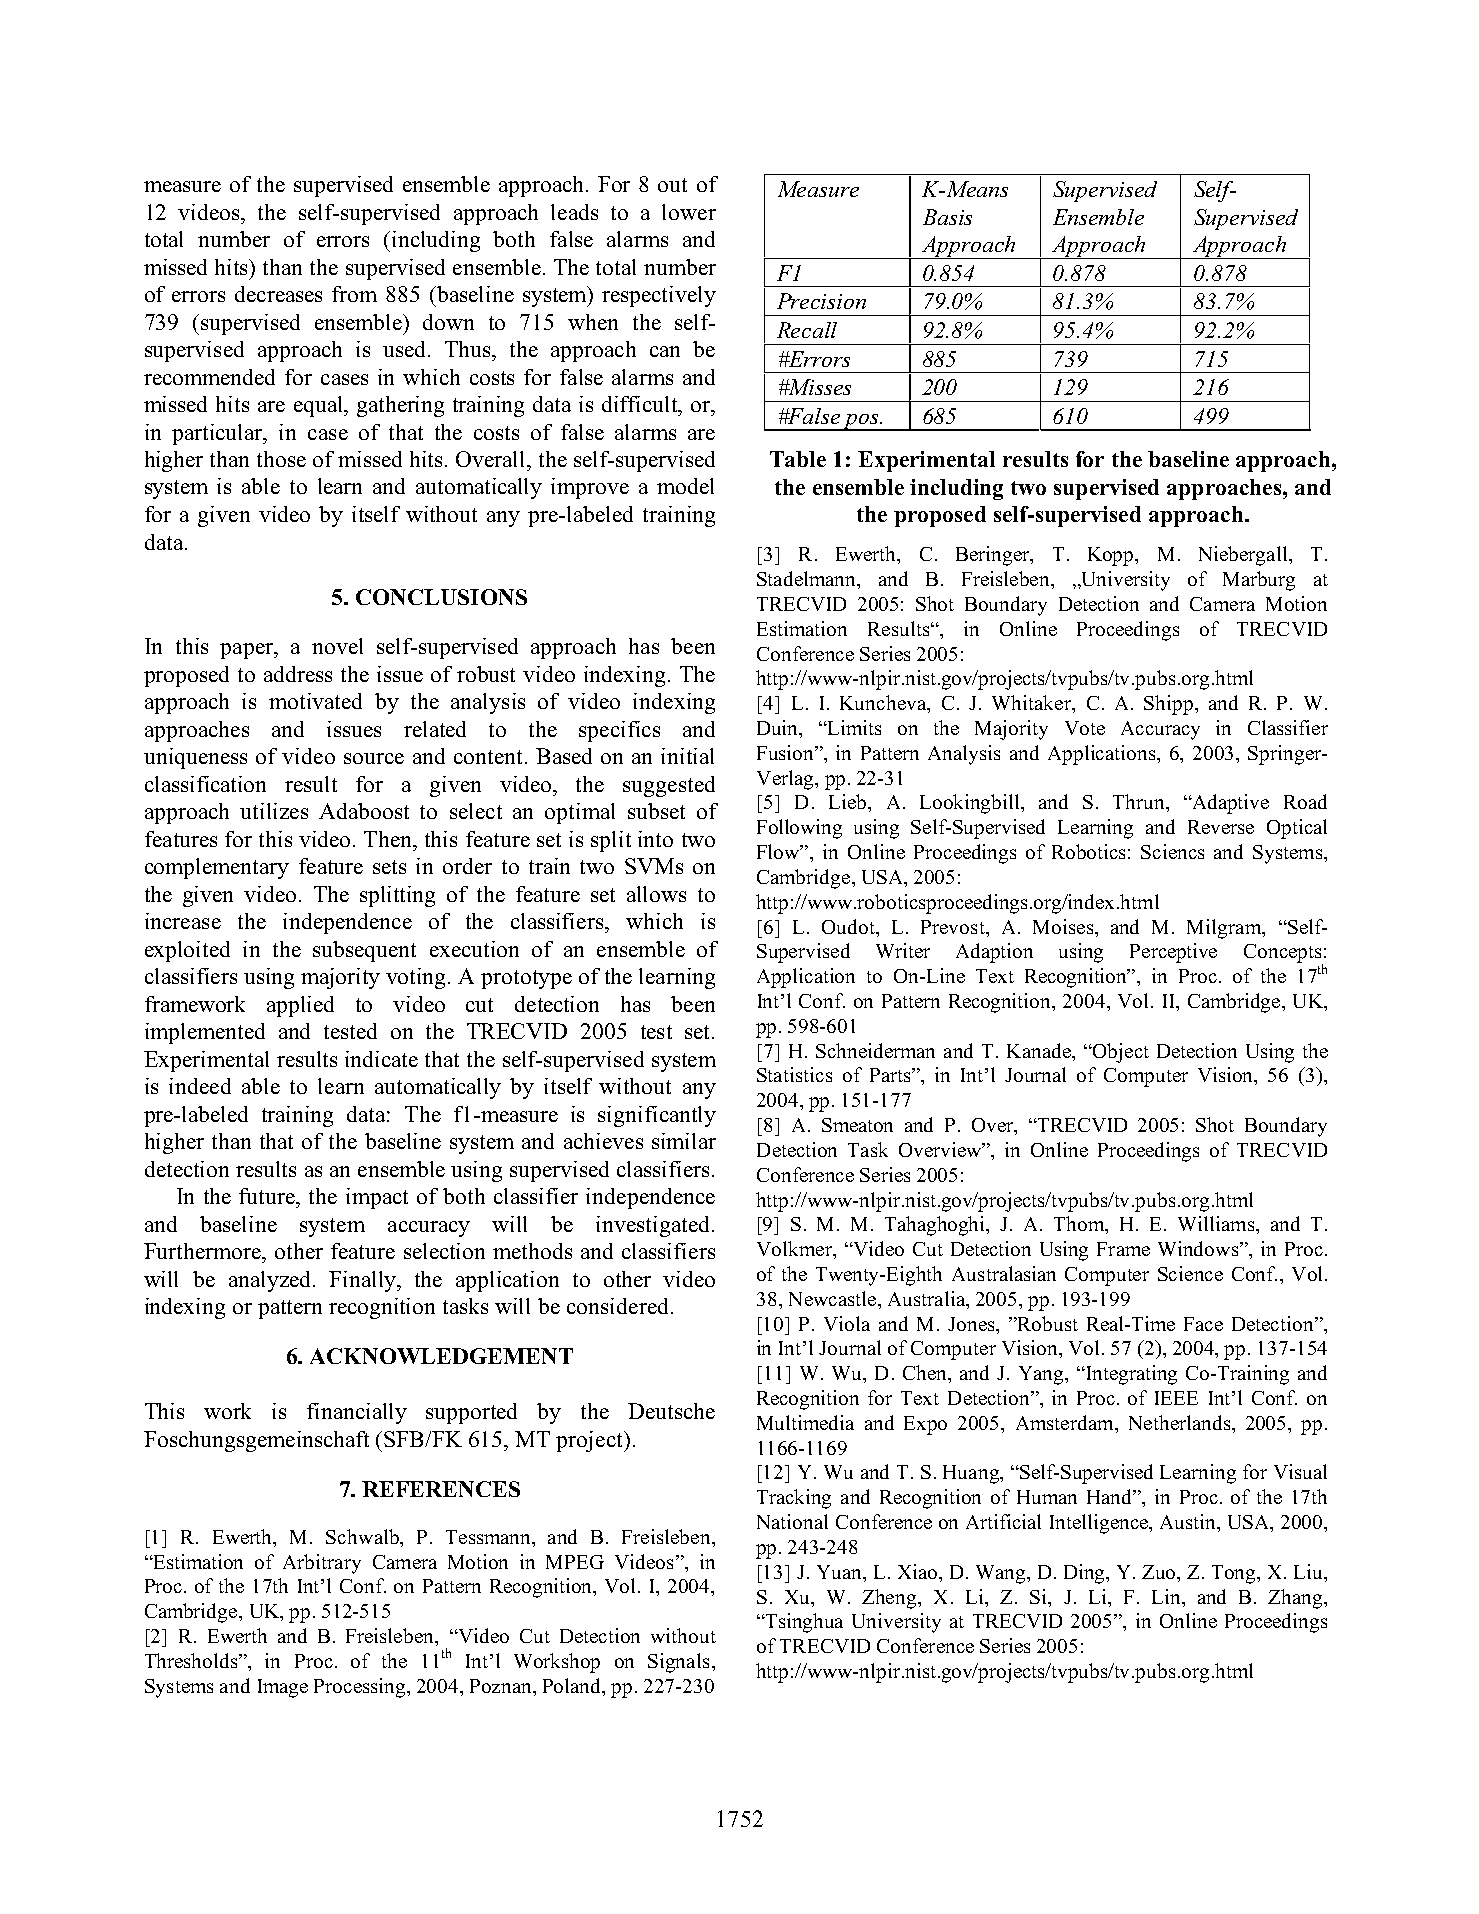 This screenshot has width=1479, height=1914. Describe the element at coordinates (283, 1688) in the screenshot. I see `Image` at that location.
